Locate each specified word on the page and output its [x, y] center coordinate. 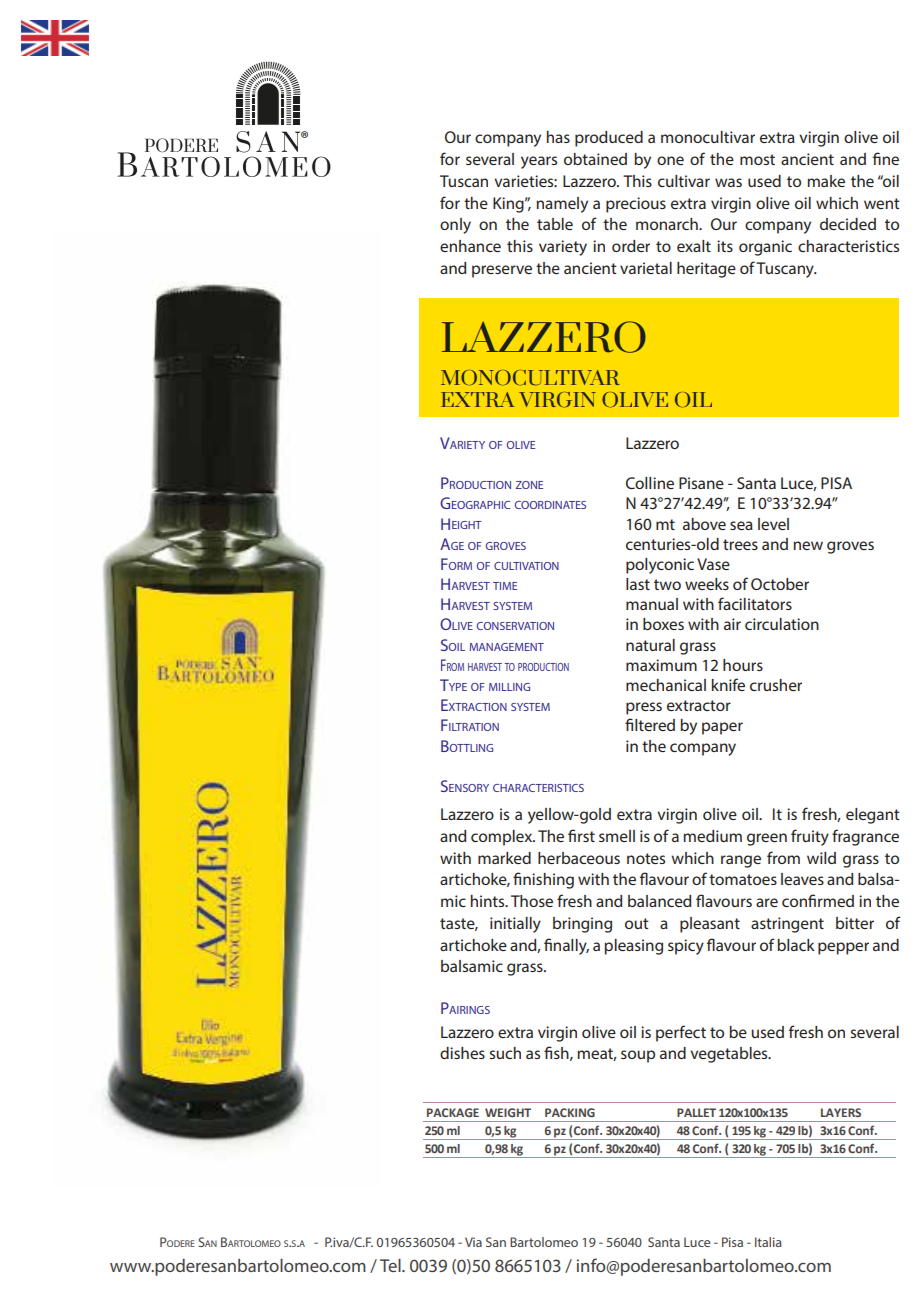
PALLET [696, 1112]
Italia [768, 1242]
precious [636, 205]
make [826, 181]
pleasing [633, 947]
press [644, 708]
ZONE [529, 485]
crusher [776, 685]
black [796, 945]
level [773, 524]
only [455, 226]
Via [473, 1242]
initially [515, 925]
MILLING [509, 687]
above [704, 524]
